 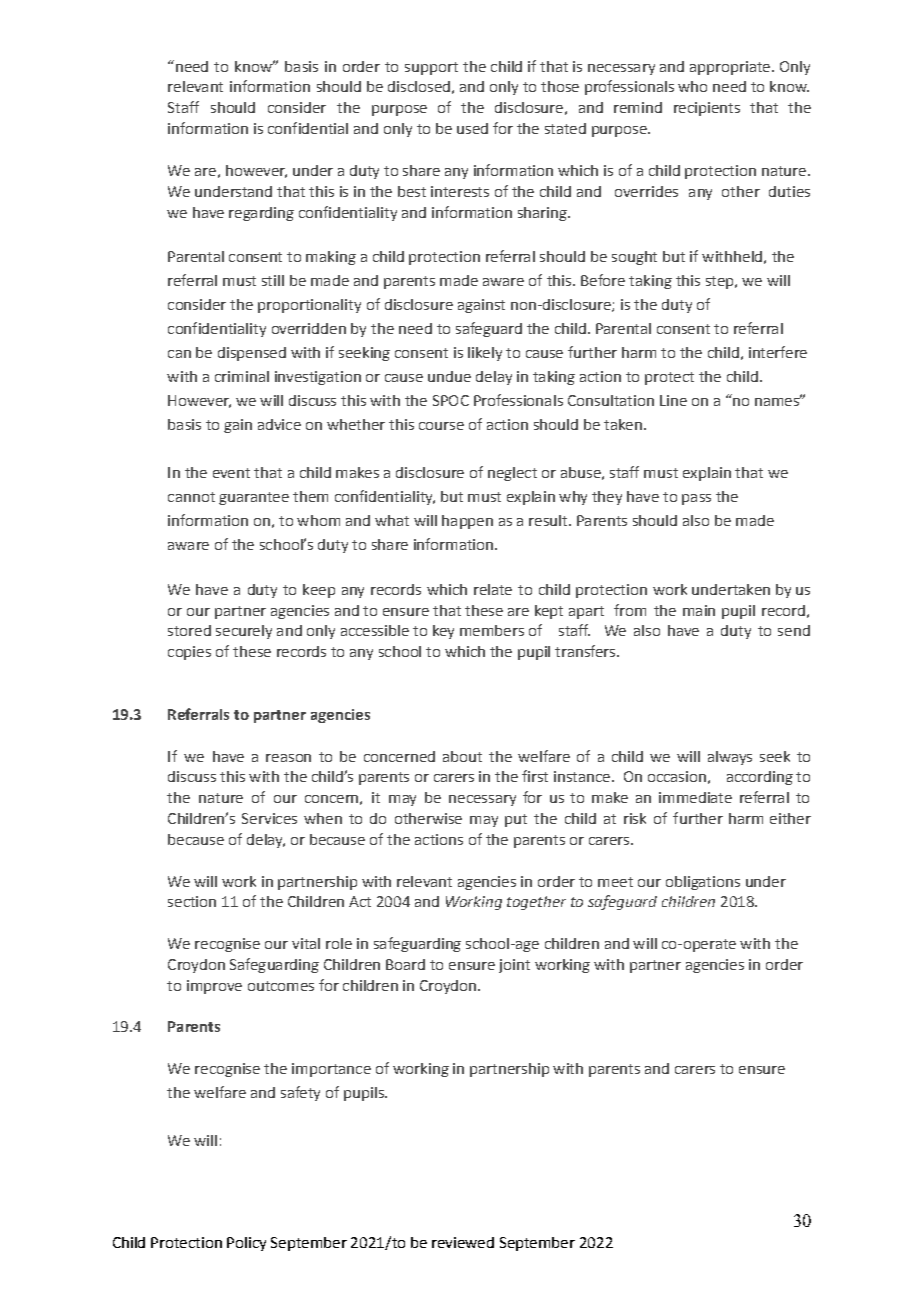 I want to click on Policy, so click(x=246, y=1244).
